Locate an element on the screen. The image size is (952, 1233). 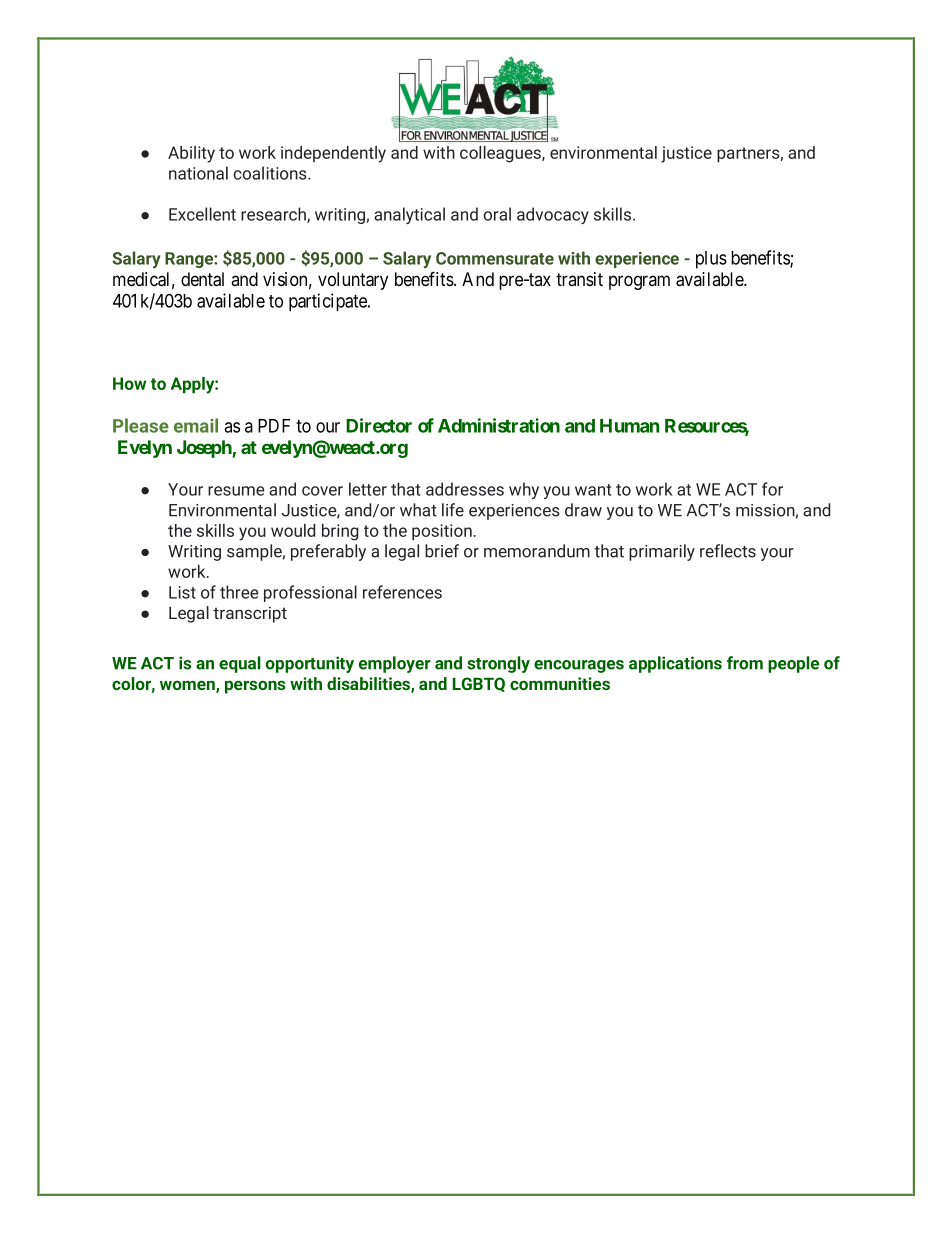
Human is located at coordinates (629, 426).
